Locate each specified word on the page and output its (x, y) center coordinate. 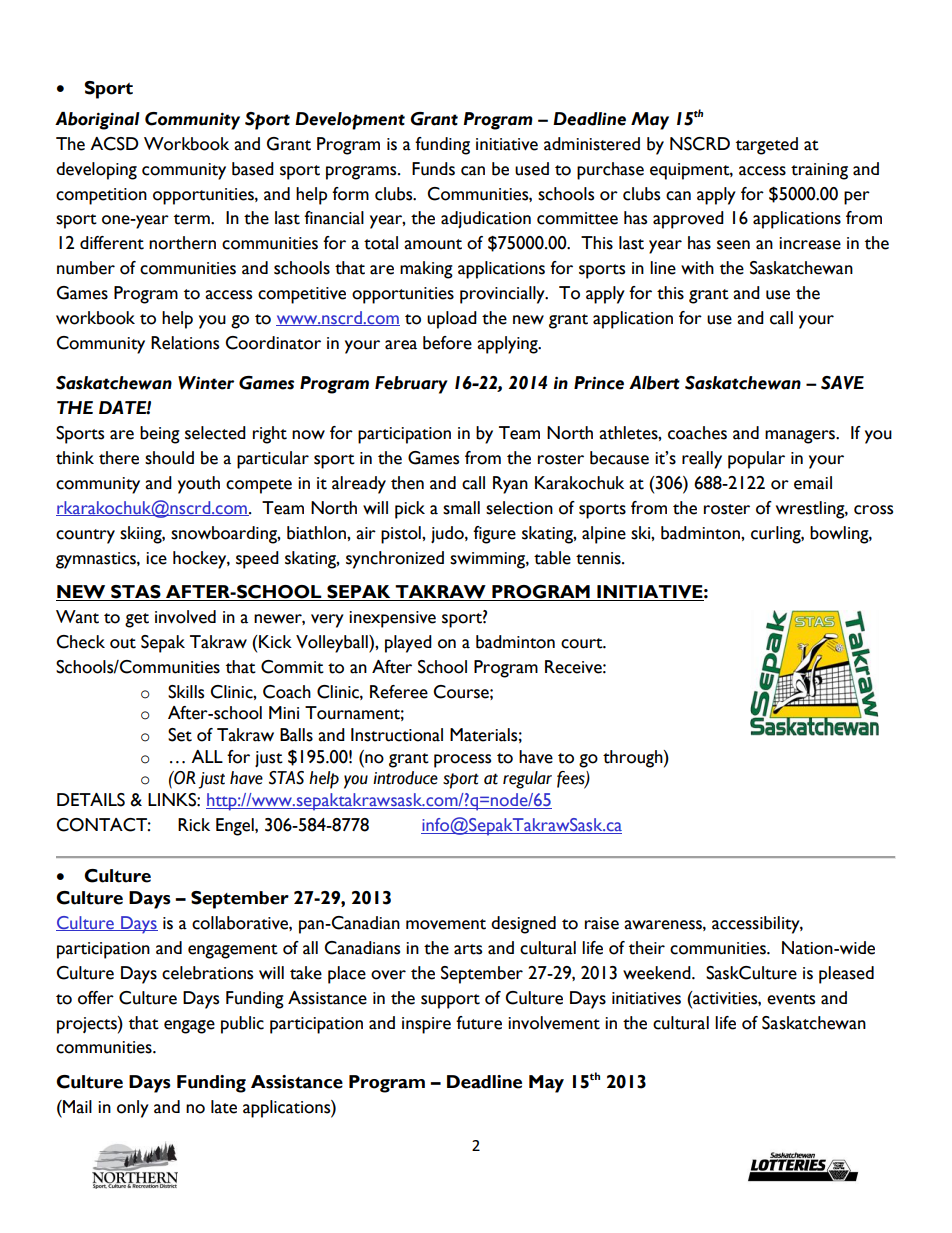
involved (185, 617)
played (408, 644)
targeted (767, 146)
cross (873, 510)
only (133, 1109)
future (479, 1023)
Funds (433, 169)
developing (96, 171)
